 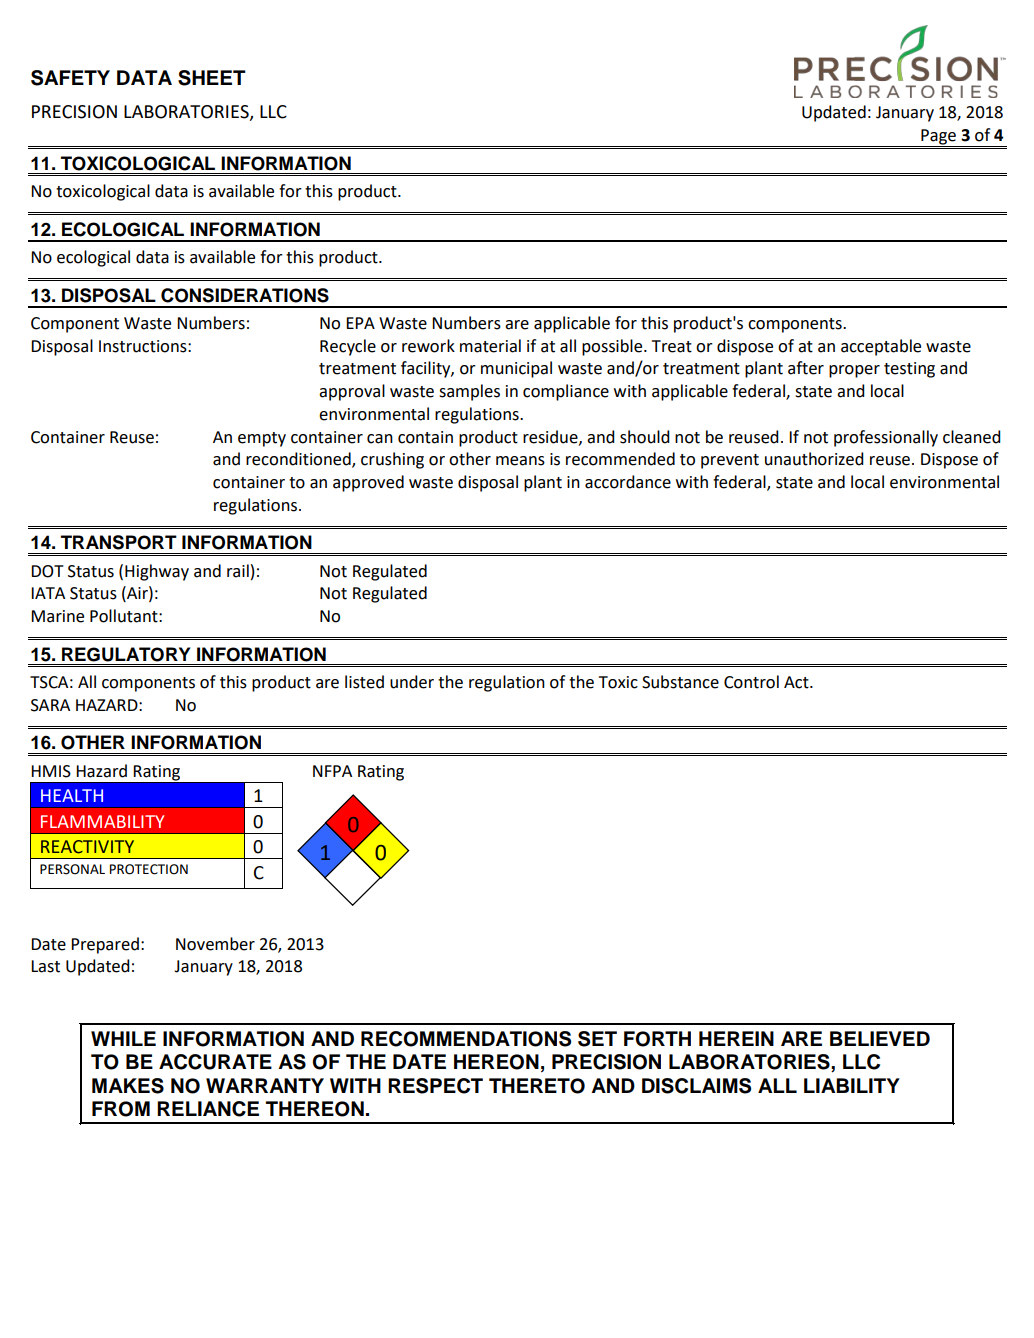 What do you see at coordinates (751, 682) in the screenshot?
I see `Control` at bounding box center [751, 682].
